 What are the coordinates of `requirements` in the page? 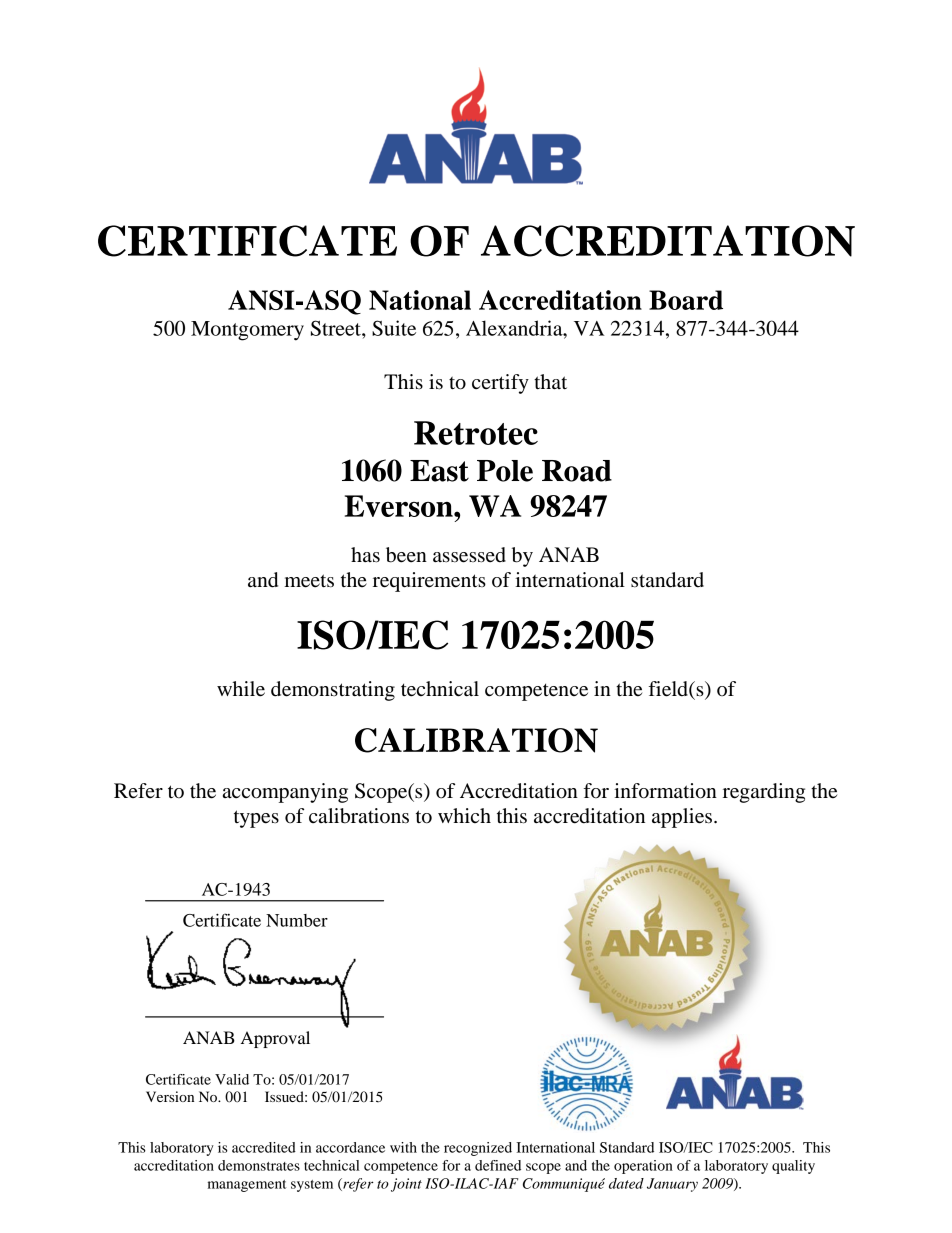 It's located at (429, 582).
